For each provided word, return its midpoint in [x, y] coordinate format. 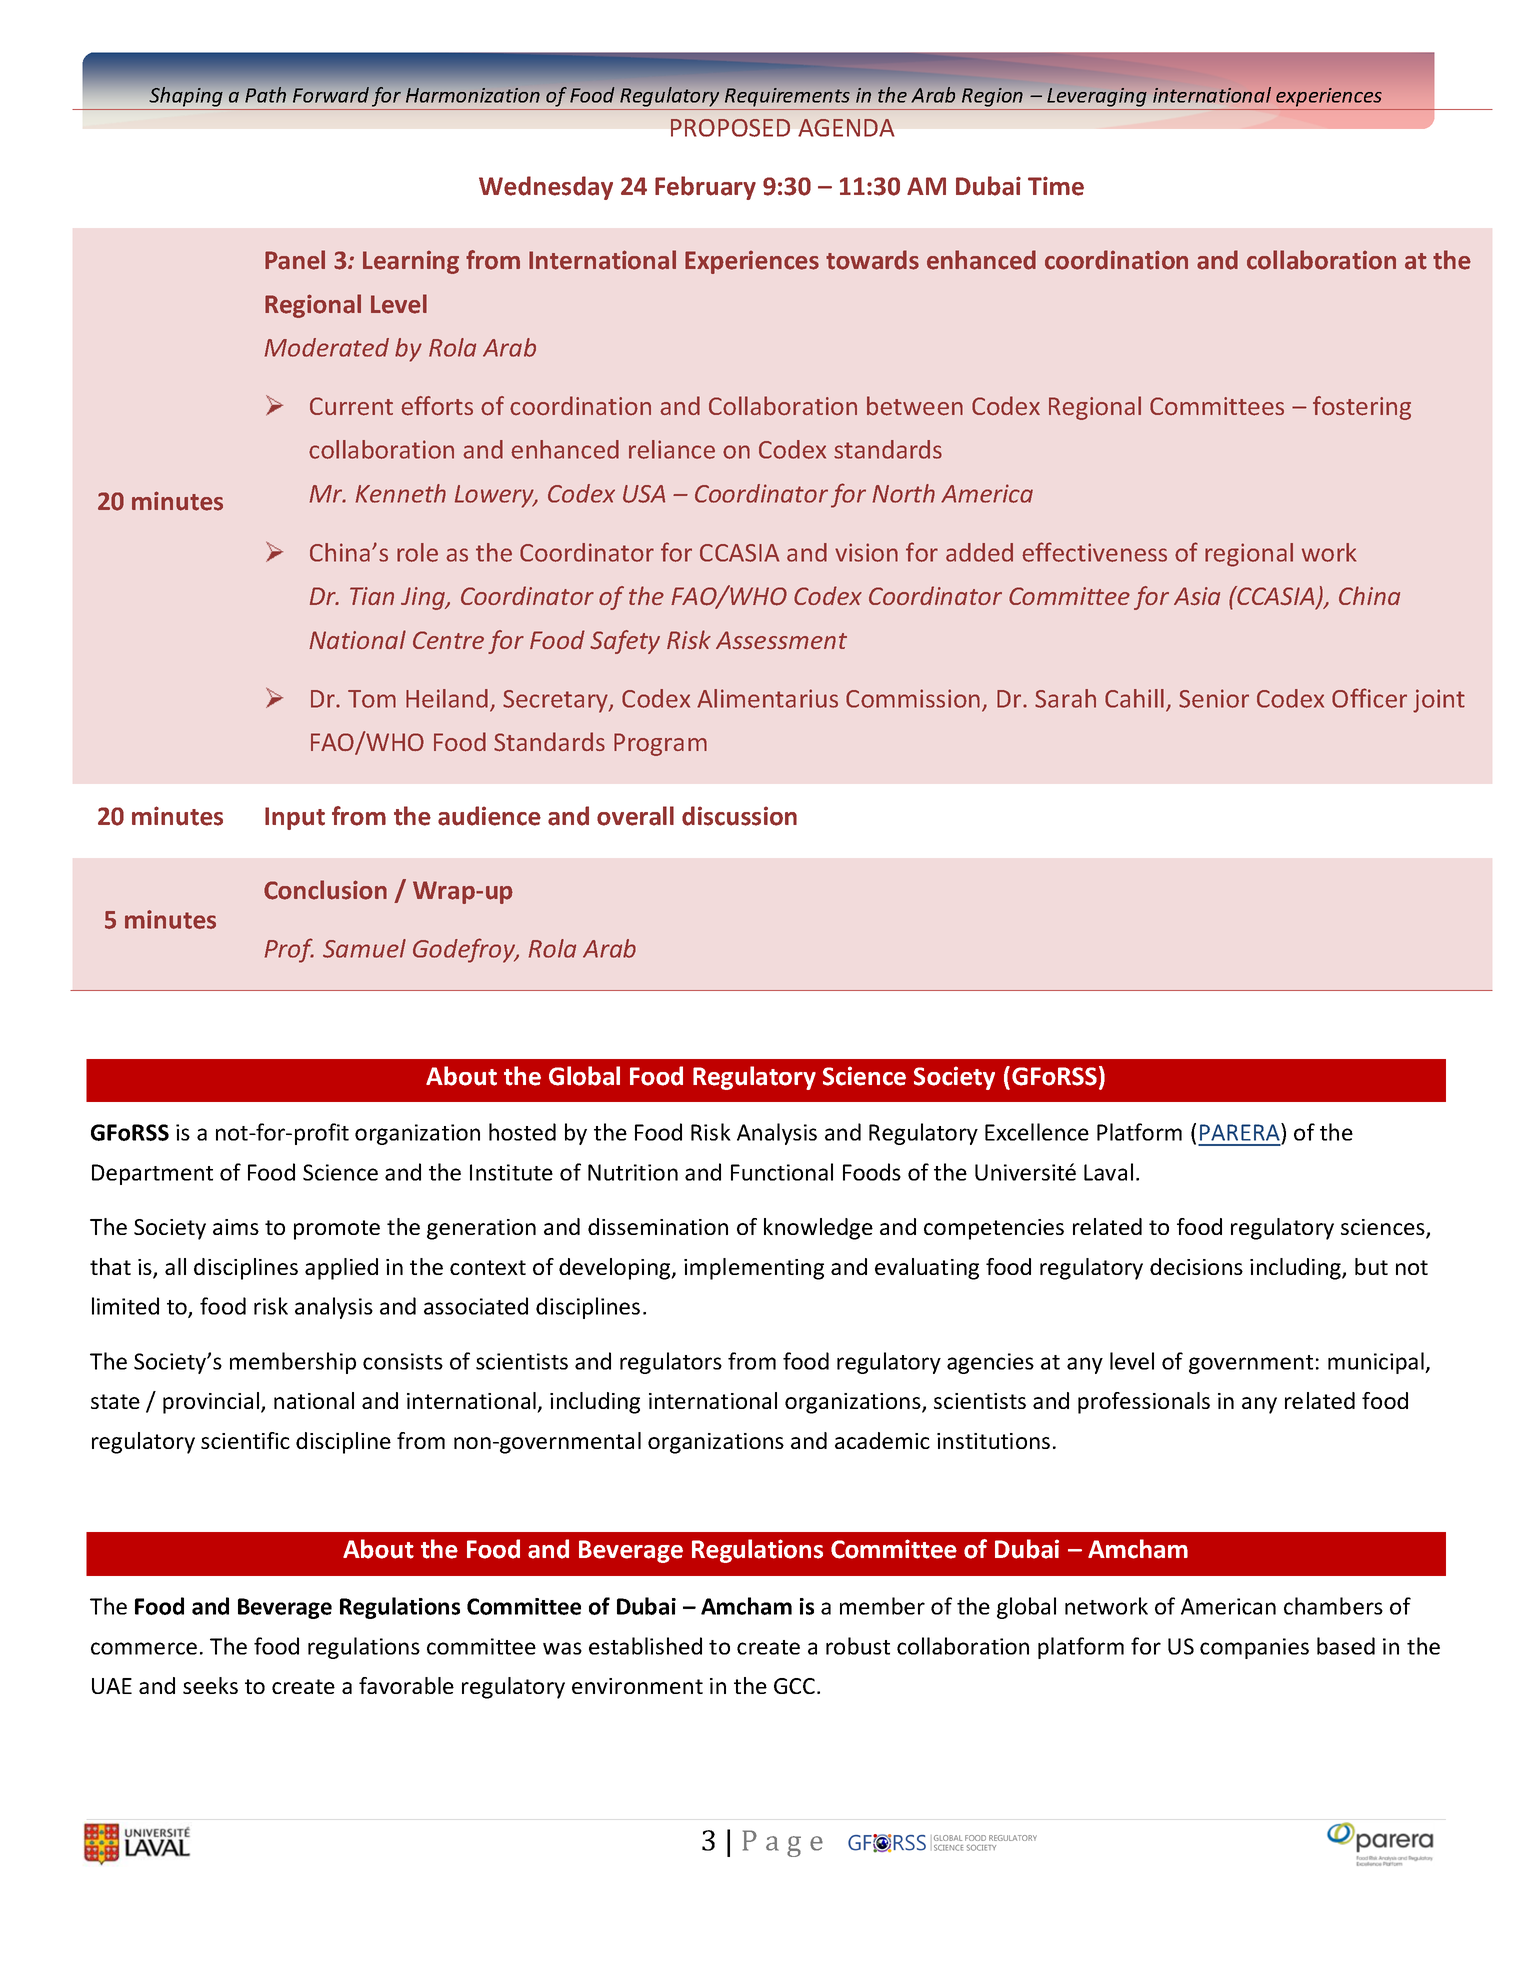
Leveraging [1096, 98]
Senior [1214, 698]
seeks [210, 1685]
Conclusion [325, 890]
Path [265, 95]
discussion [739, 816]
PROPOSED [730, 128]
